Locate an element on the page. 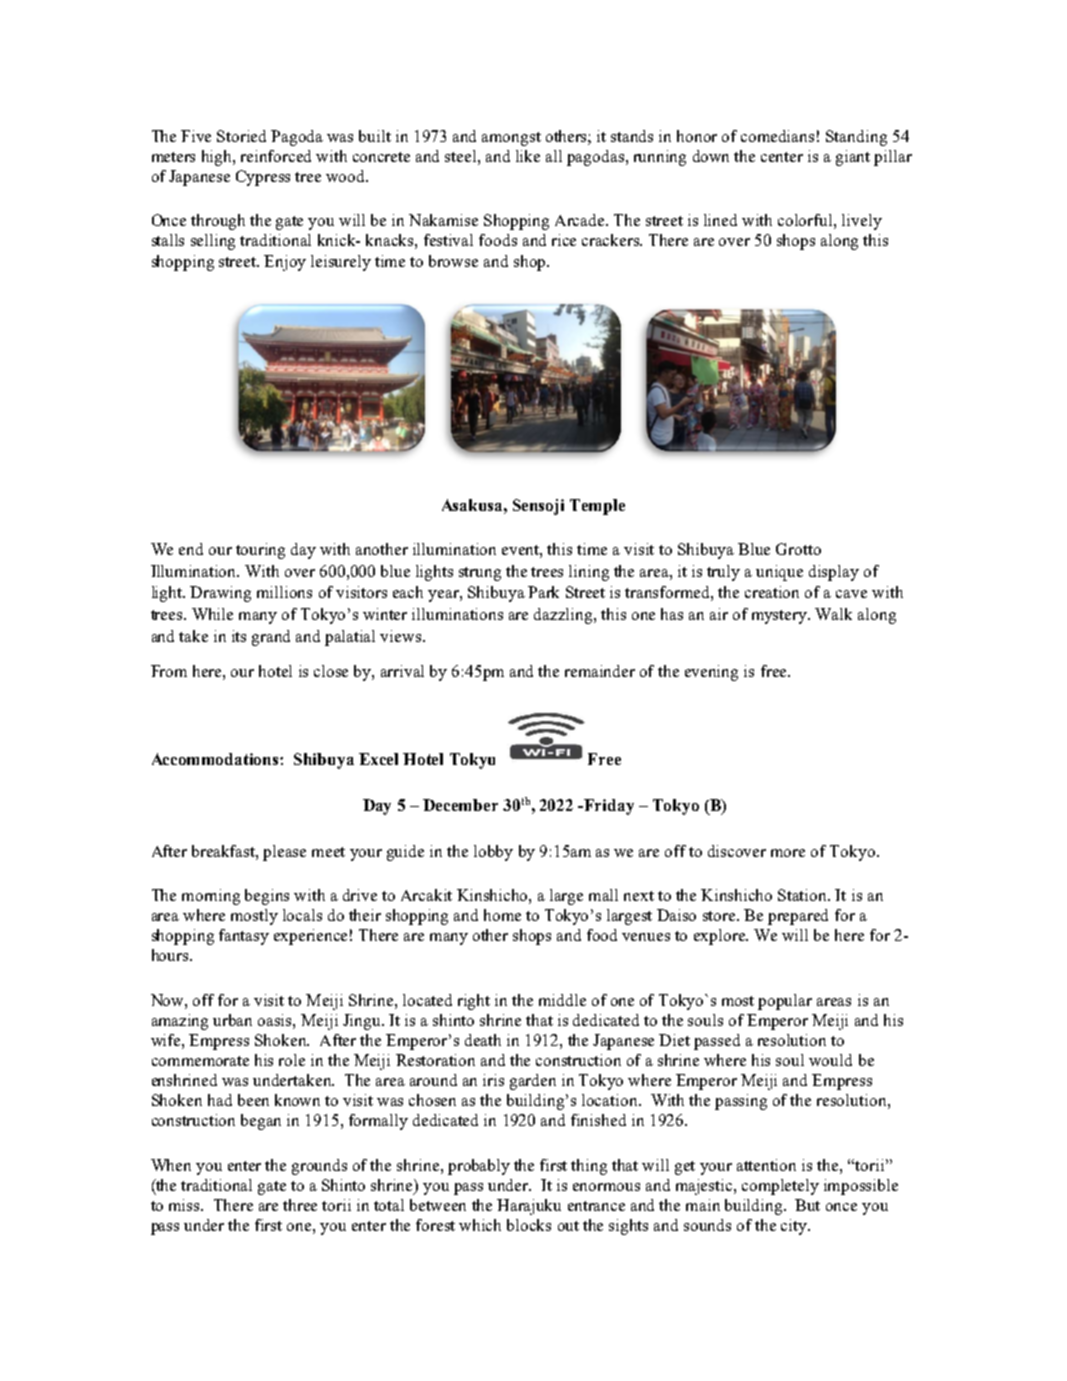  giant is located at coordinates (853, 158).
